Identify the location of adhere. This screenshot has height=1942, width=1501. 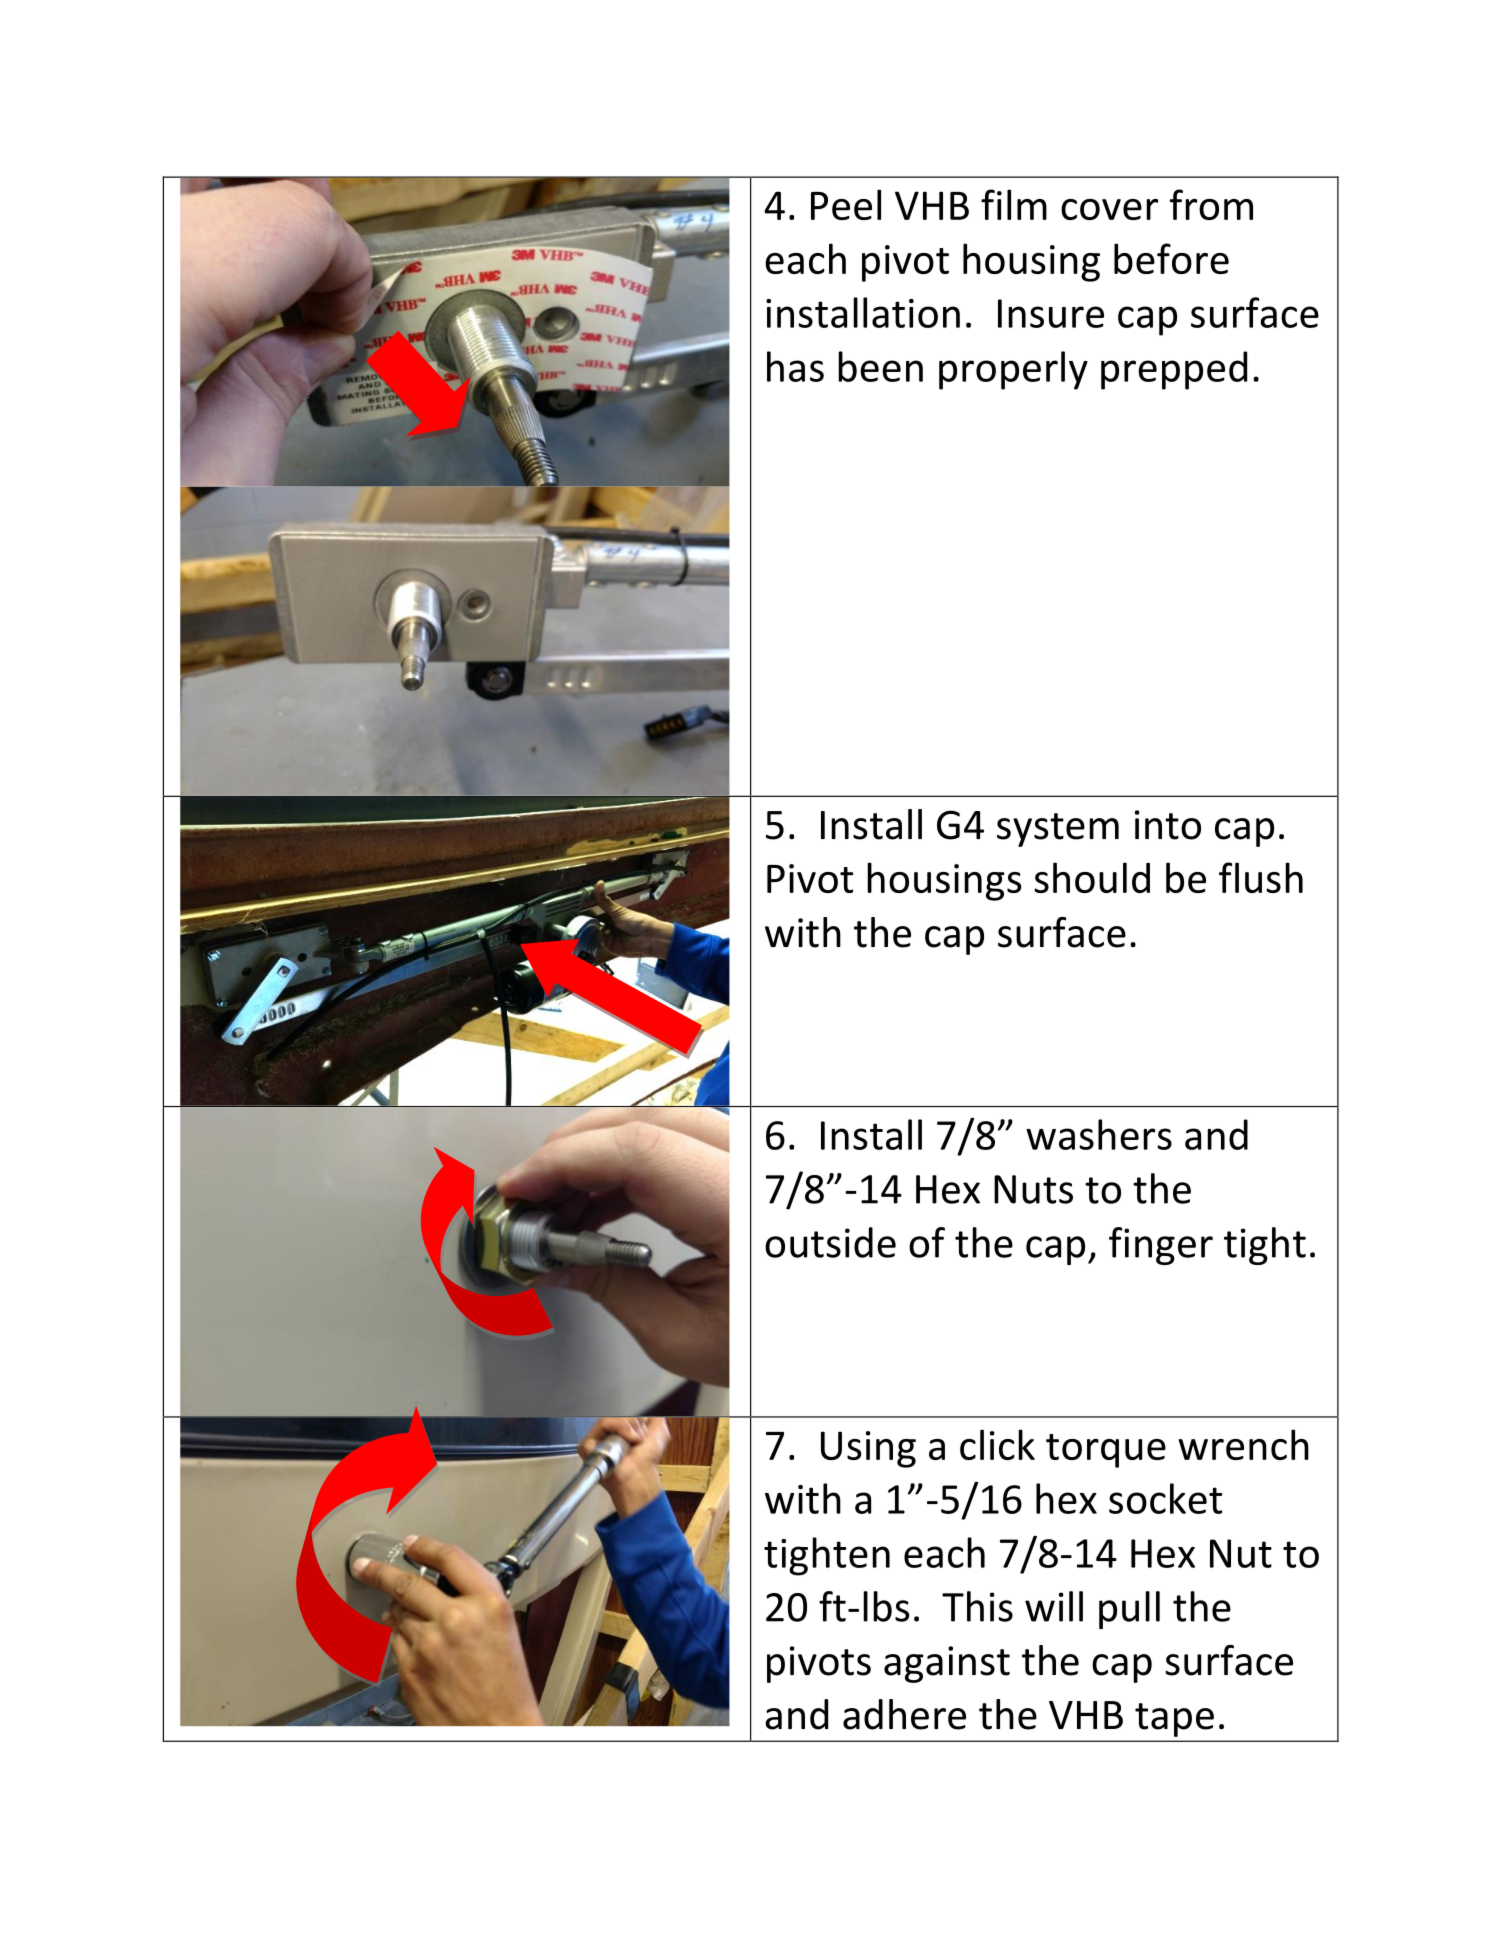
(904, 1714).
